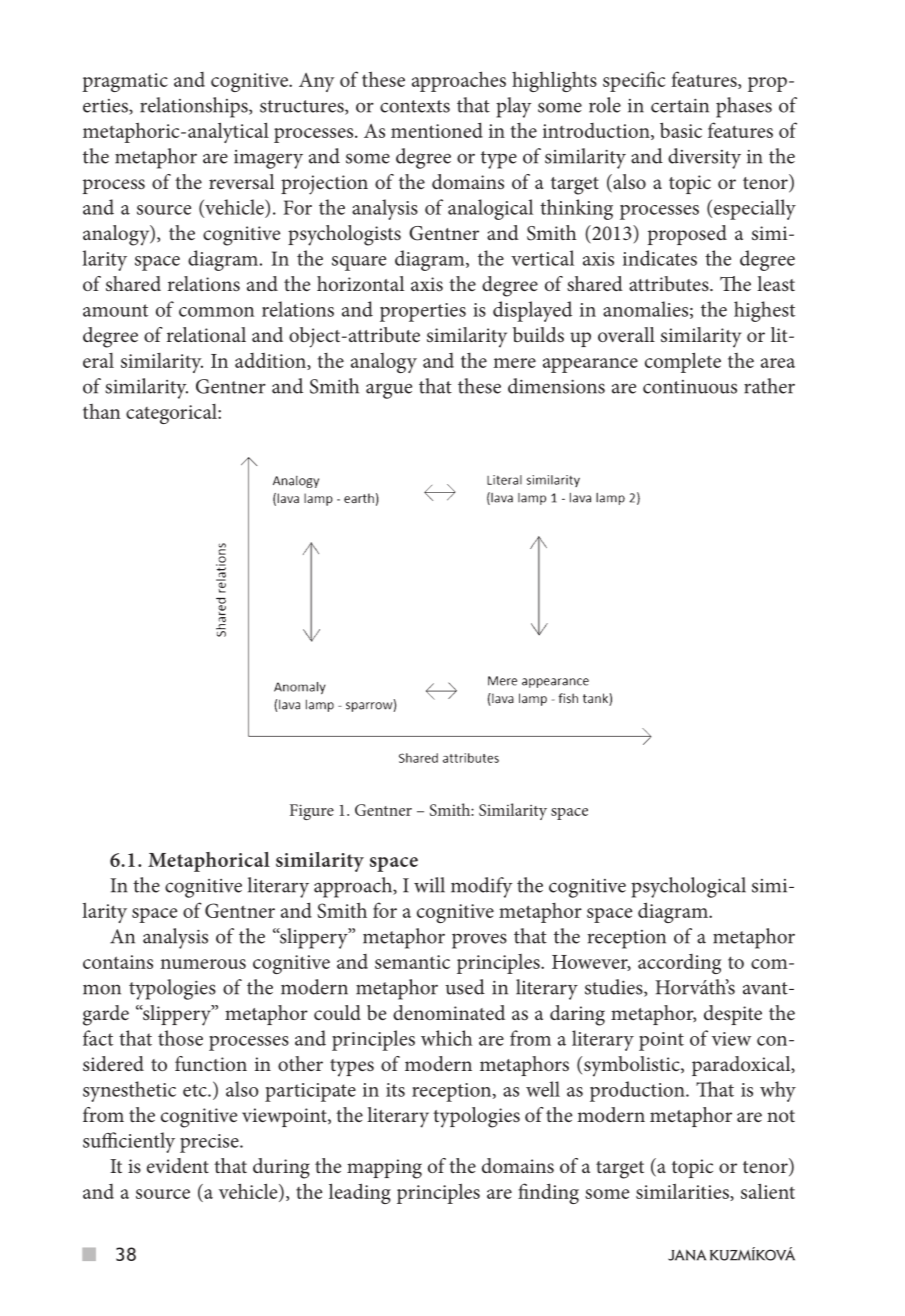  I want to click on evident, so click(178, 1165).
